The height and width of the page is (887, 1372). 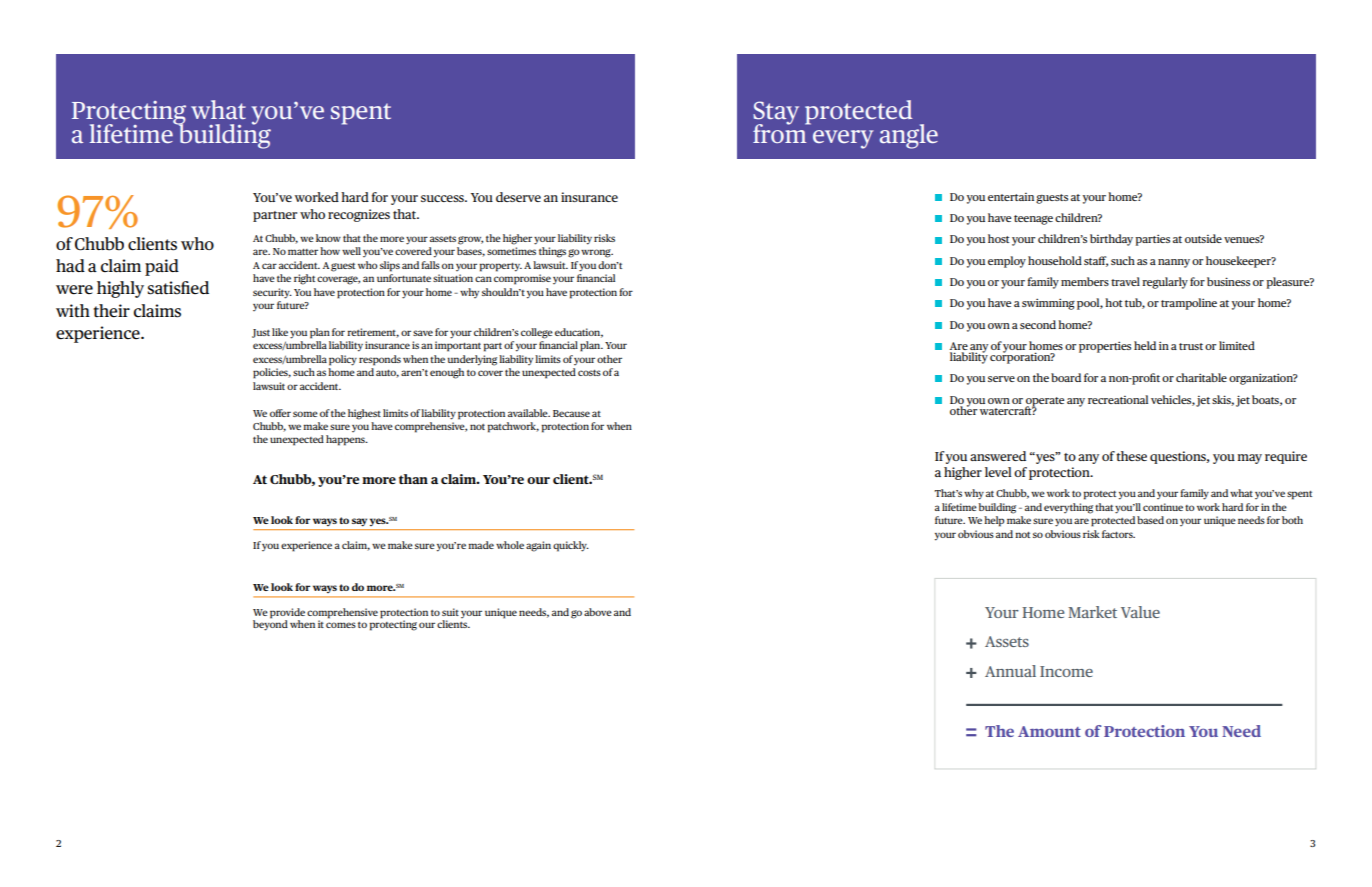 What do you see at coordinates (1010, 671) in the page?
I see `Annual` at bounding box center [1010, 671].
